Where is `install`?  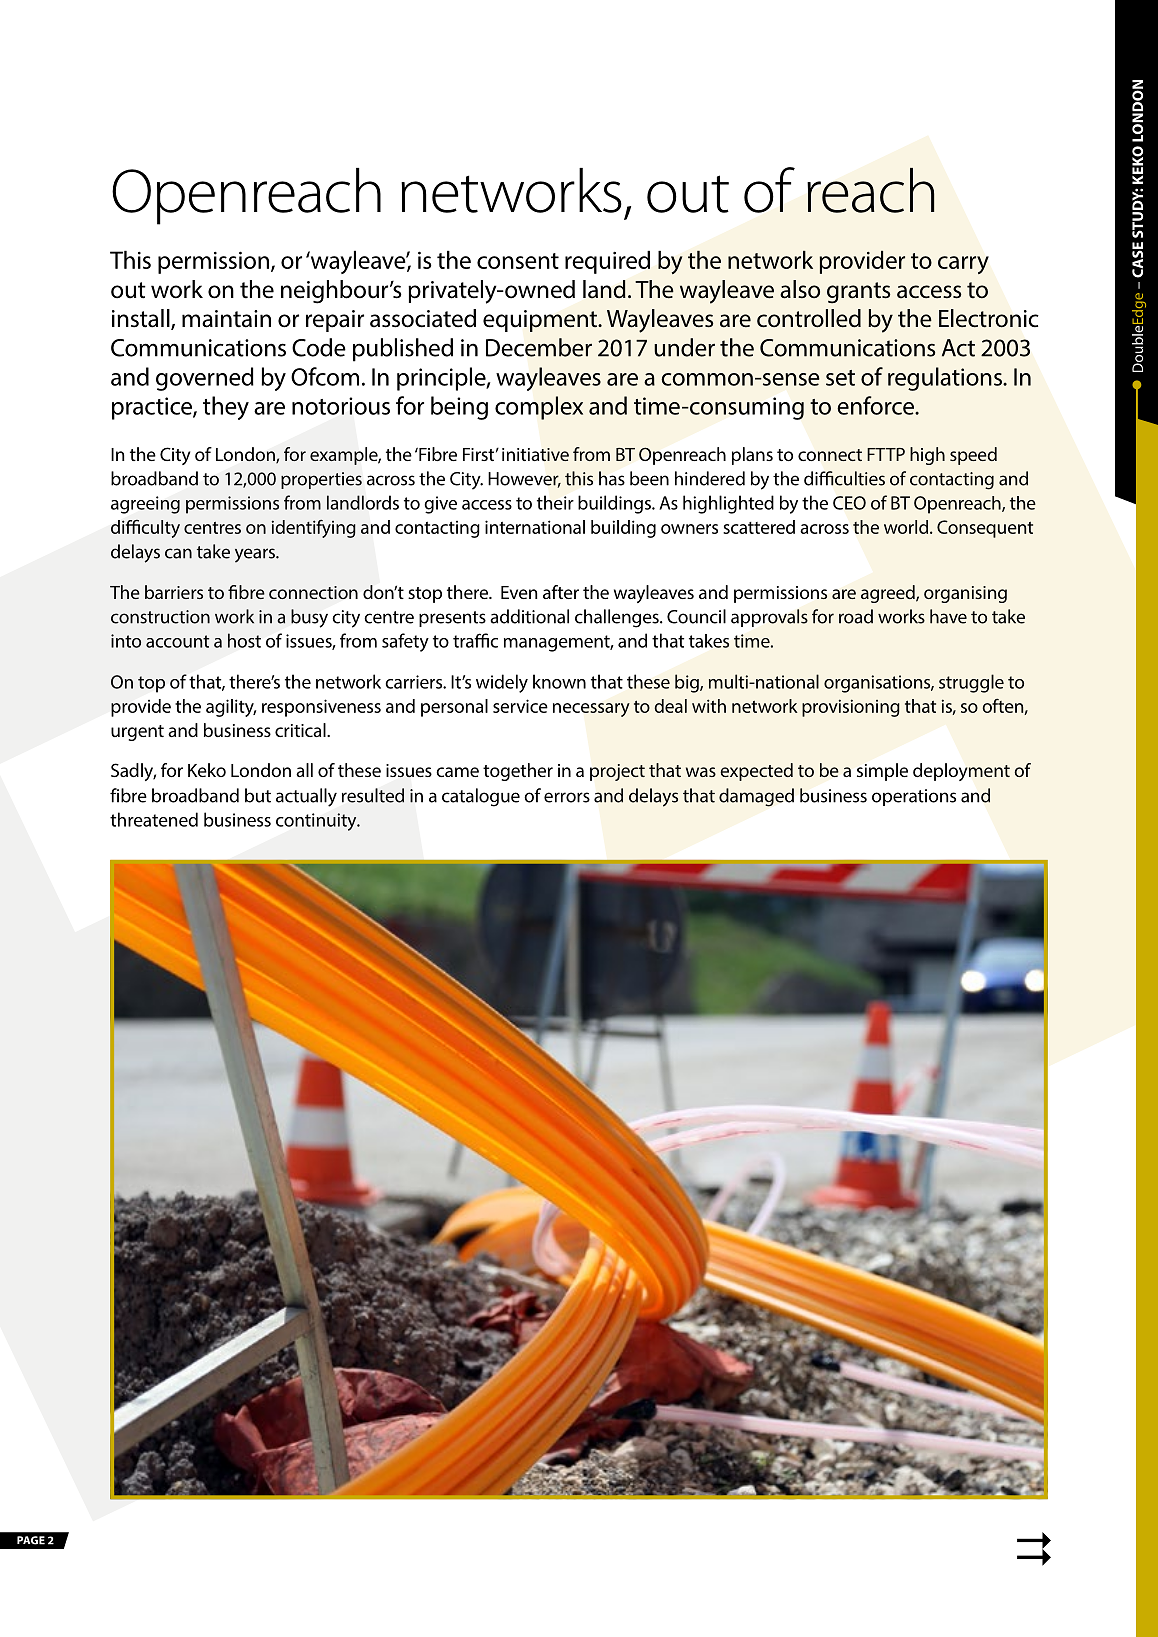 install is located at coordinates (142, 319).
